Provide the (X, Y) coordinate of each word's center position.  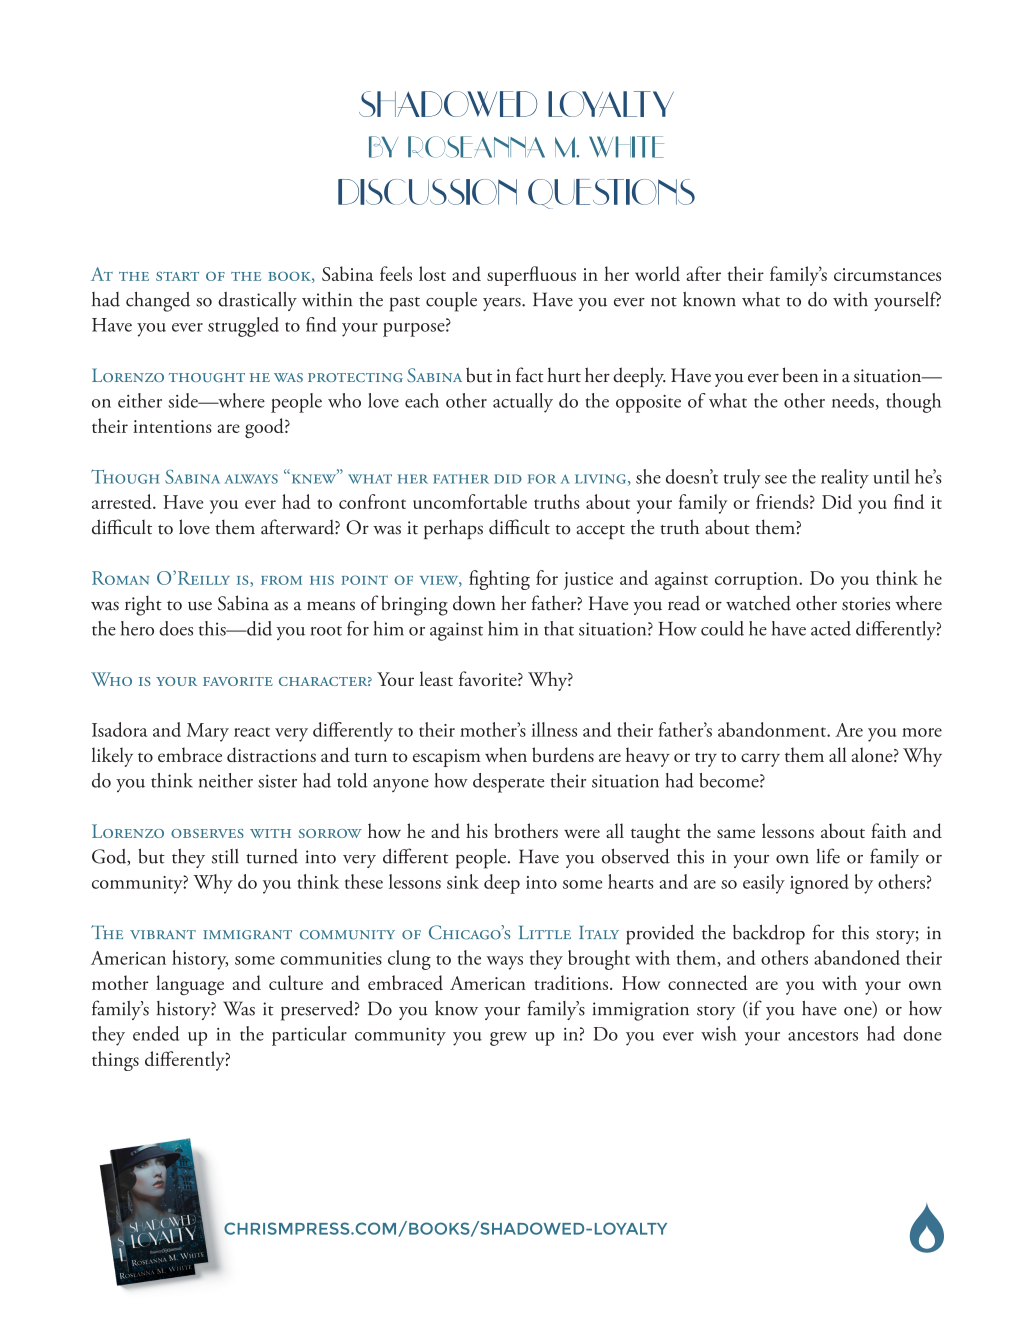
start (177, 276)
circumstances (887, 274)
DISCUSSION (427, 192)
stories (866, 604)
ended (156, 1033)
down (474, 603)
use (200, 606)
